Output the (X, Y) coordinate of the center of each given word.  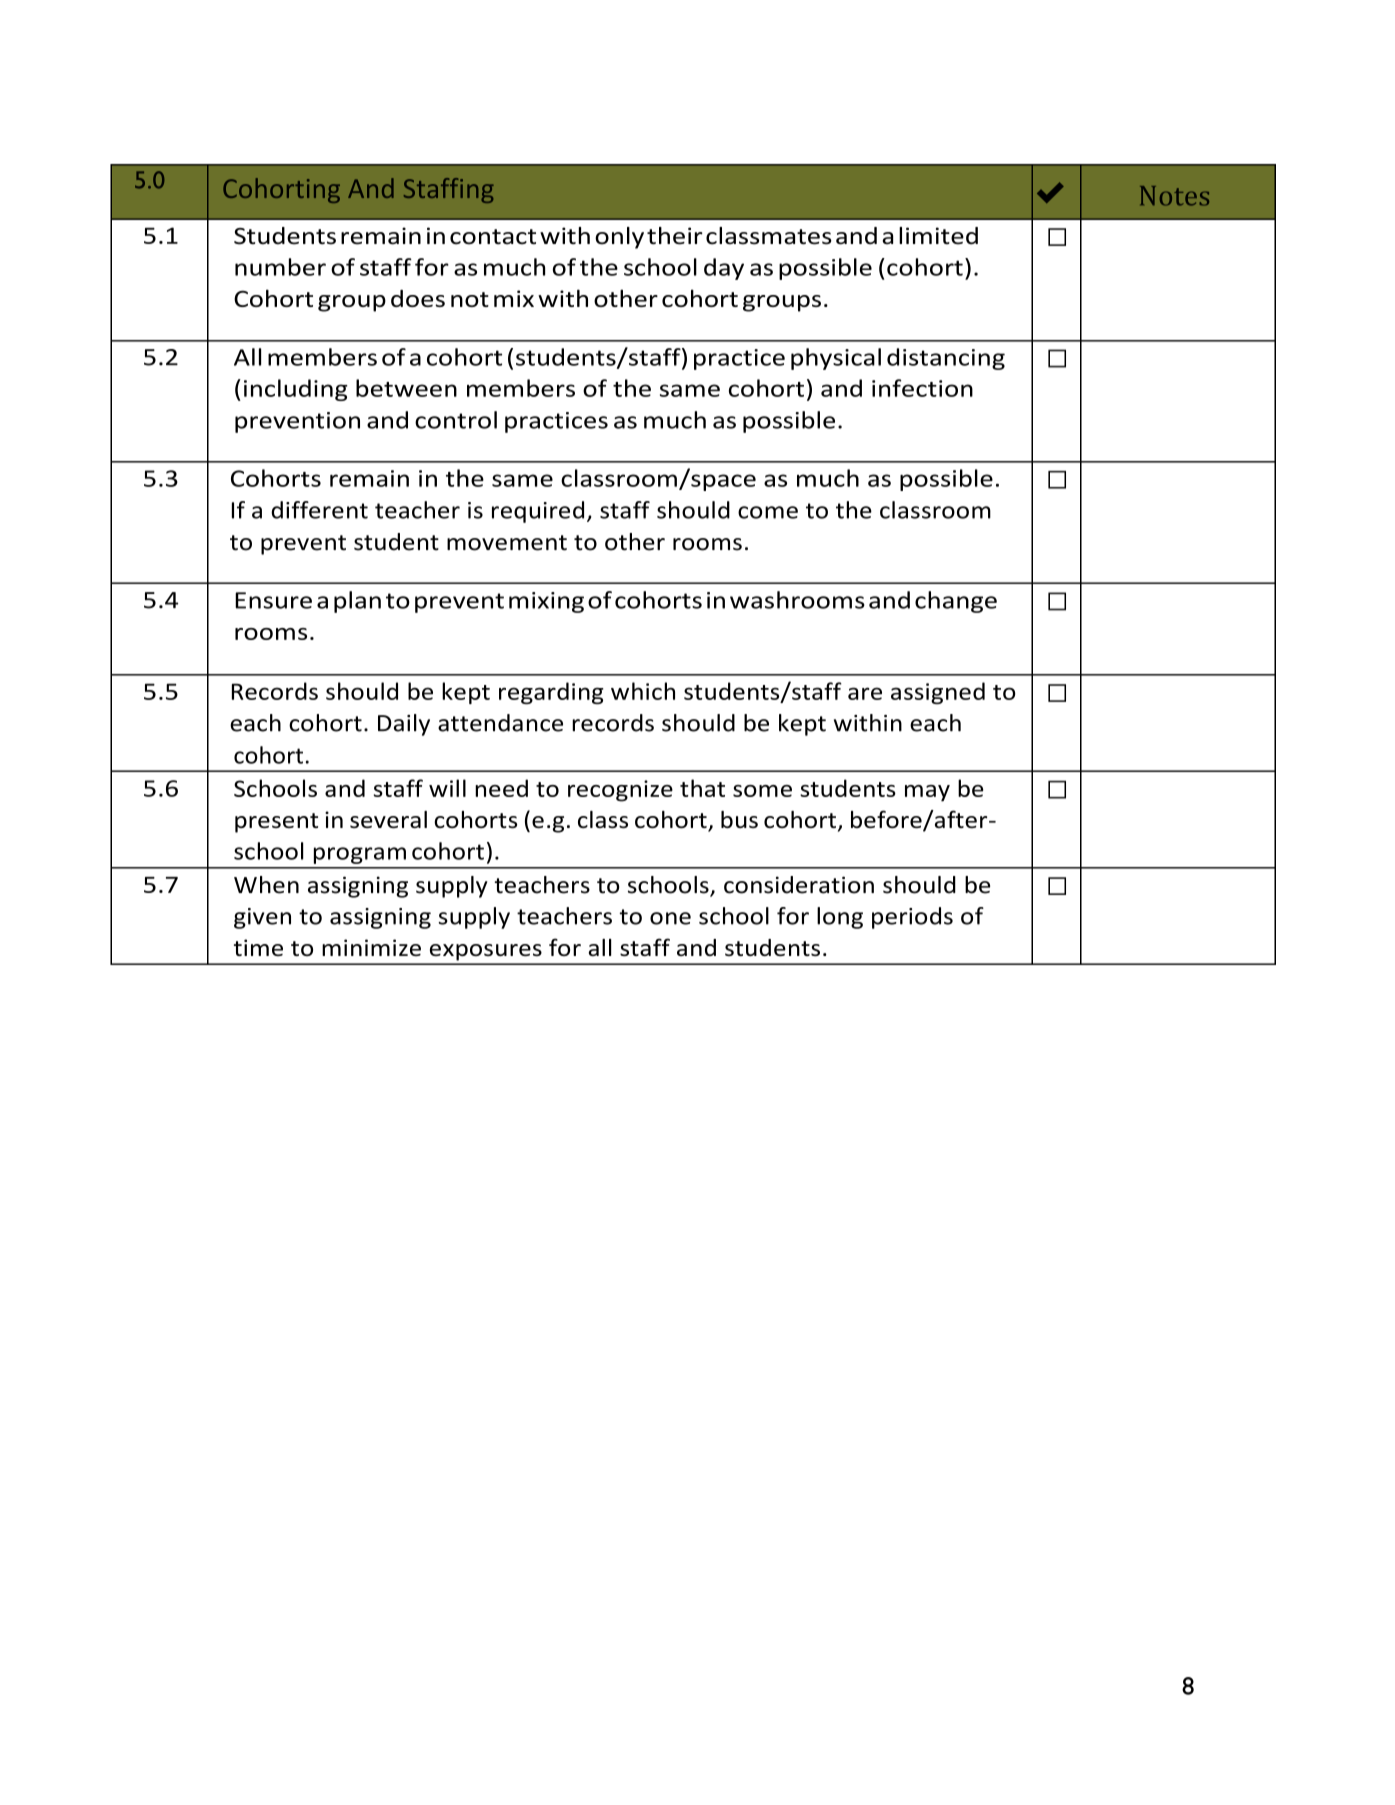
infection (922, 388)
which (643, 691)
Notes (1174, 196)
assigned (938, 693)
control (456, 420)
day (724, 269)
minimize (371, 947)
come (768, 512)
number (280, 267)
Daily (404, 725)
